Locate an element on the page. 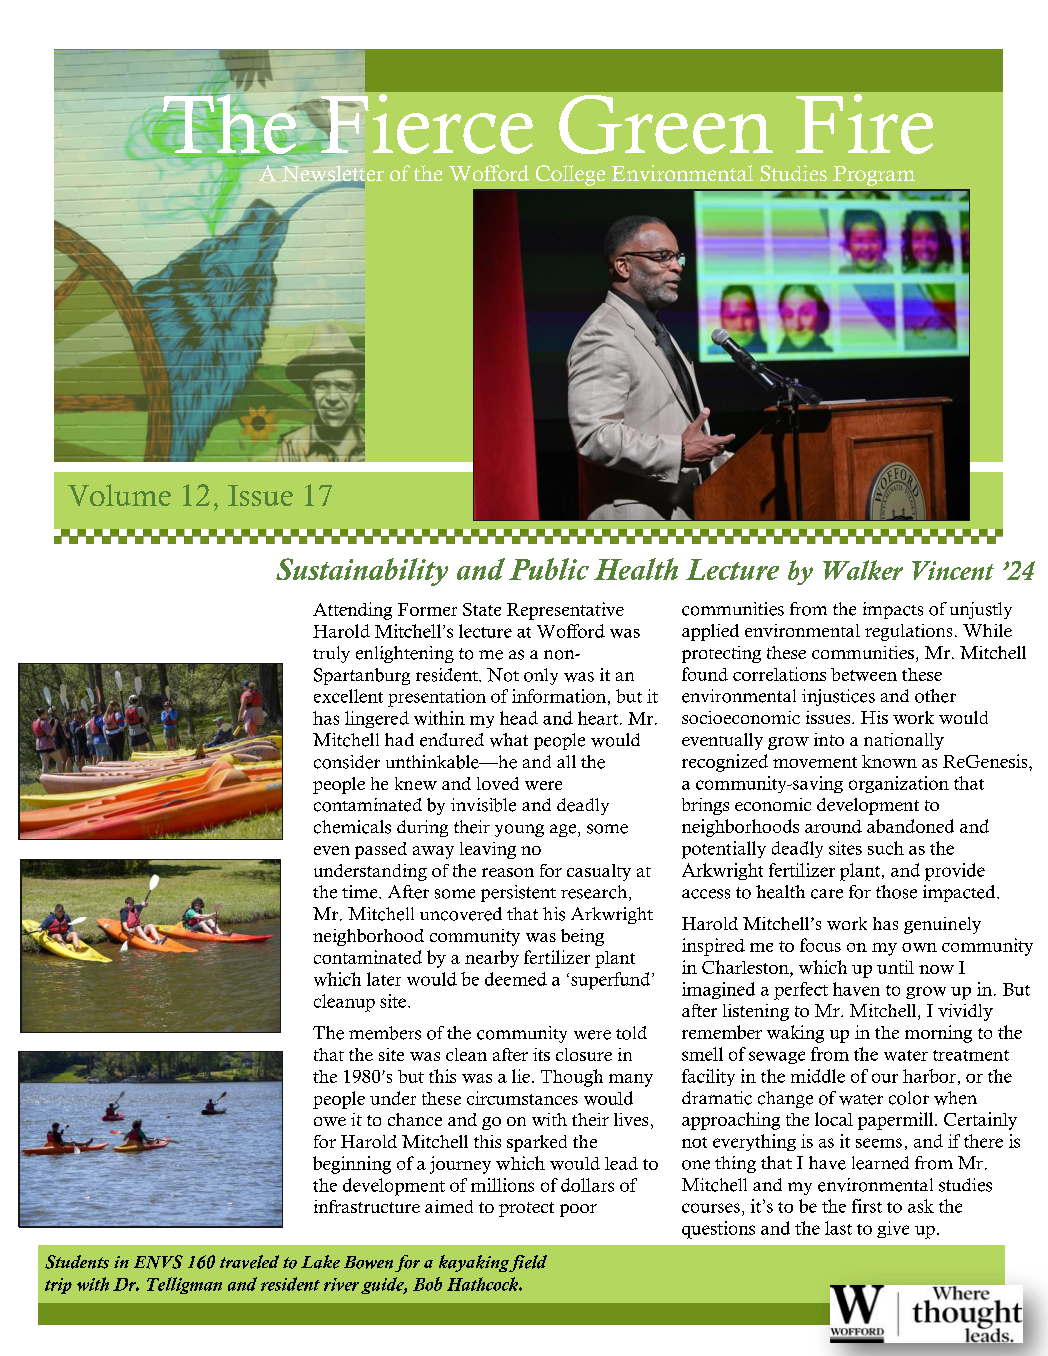 The image size is (1048, 1356). ENVS is located at coordinates (158, 1262).
